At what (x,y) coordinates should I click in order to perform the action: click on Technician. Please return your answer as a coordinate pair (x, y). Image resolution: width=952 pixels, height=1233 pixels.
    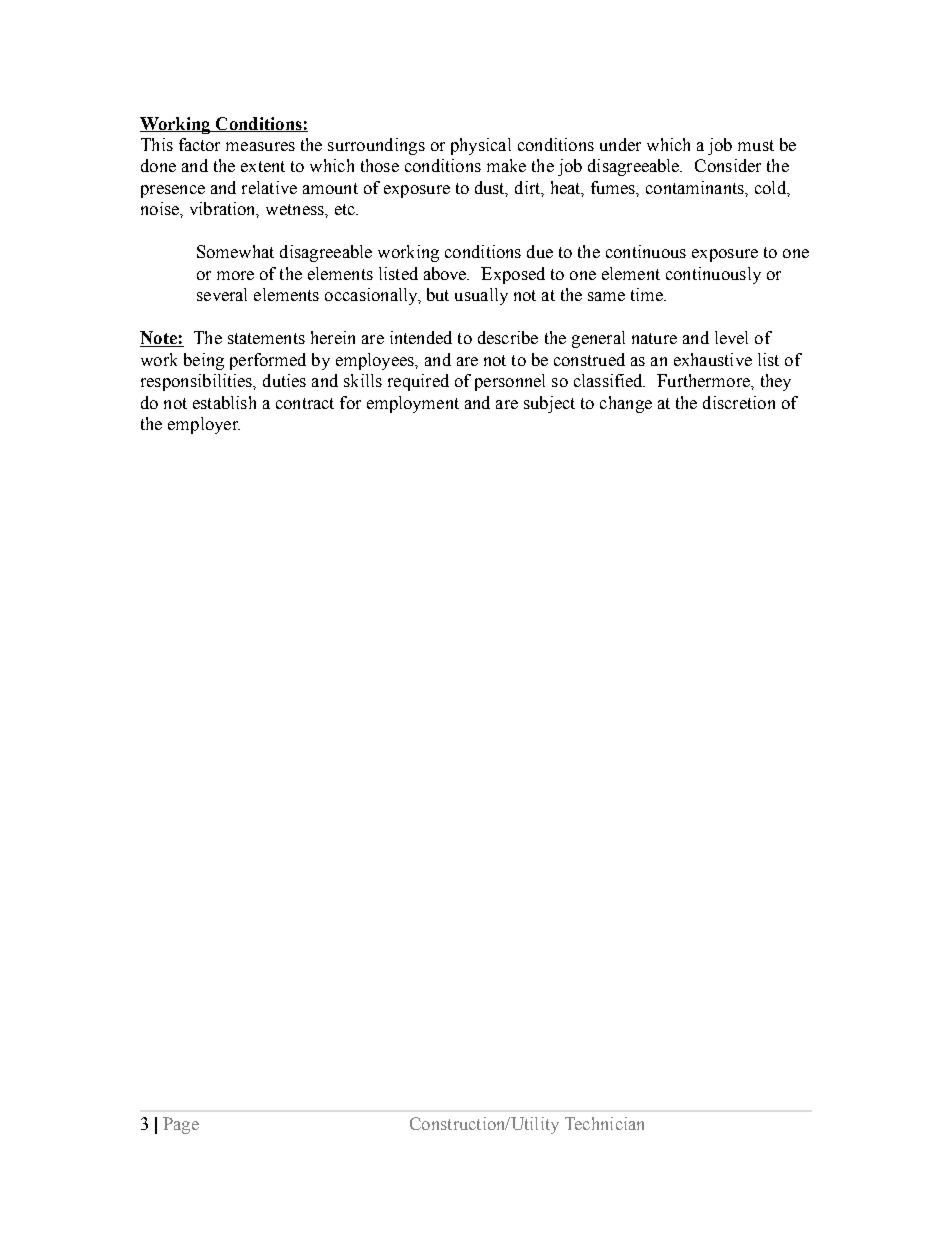
    Looking at the image, I should click on (604, 1123).
